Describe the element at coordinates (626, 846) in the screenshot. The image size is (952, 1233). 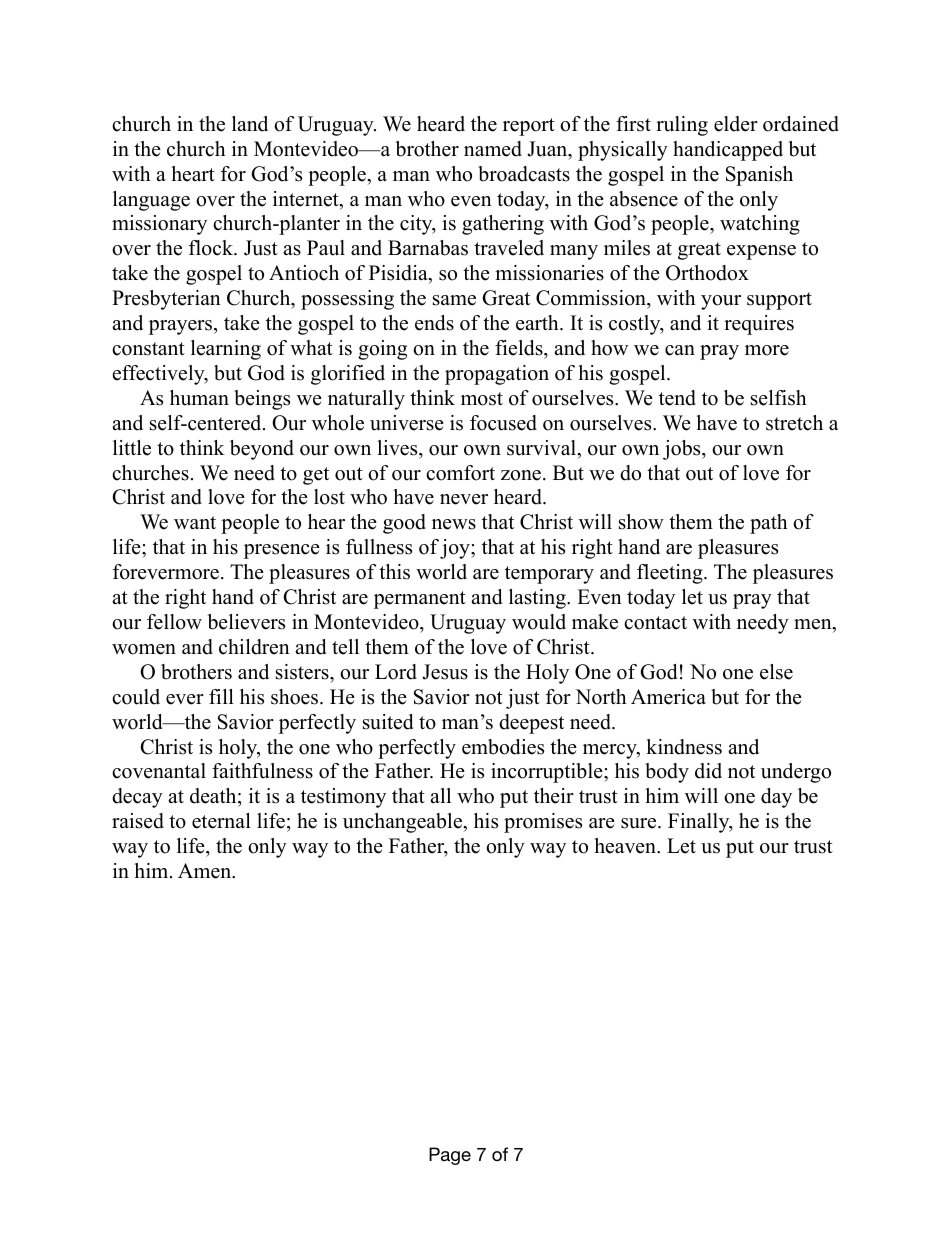
I see `heaven` at that location.
